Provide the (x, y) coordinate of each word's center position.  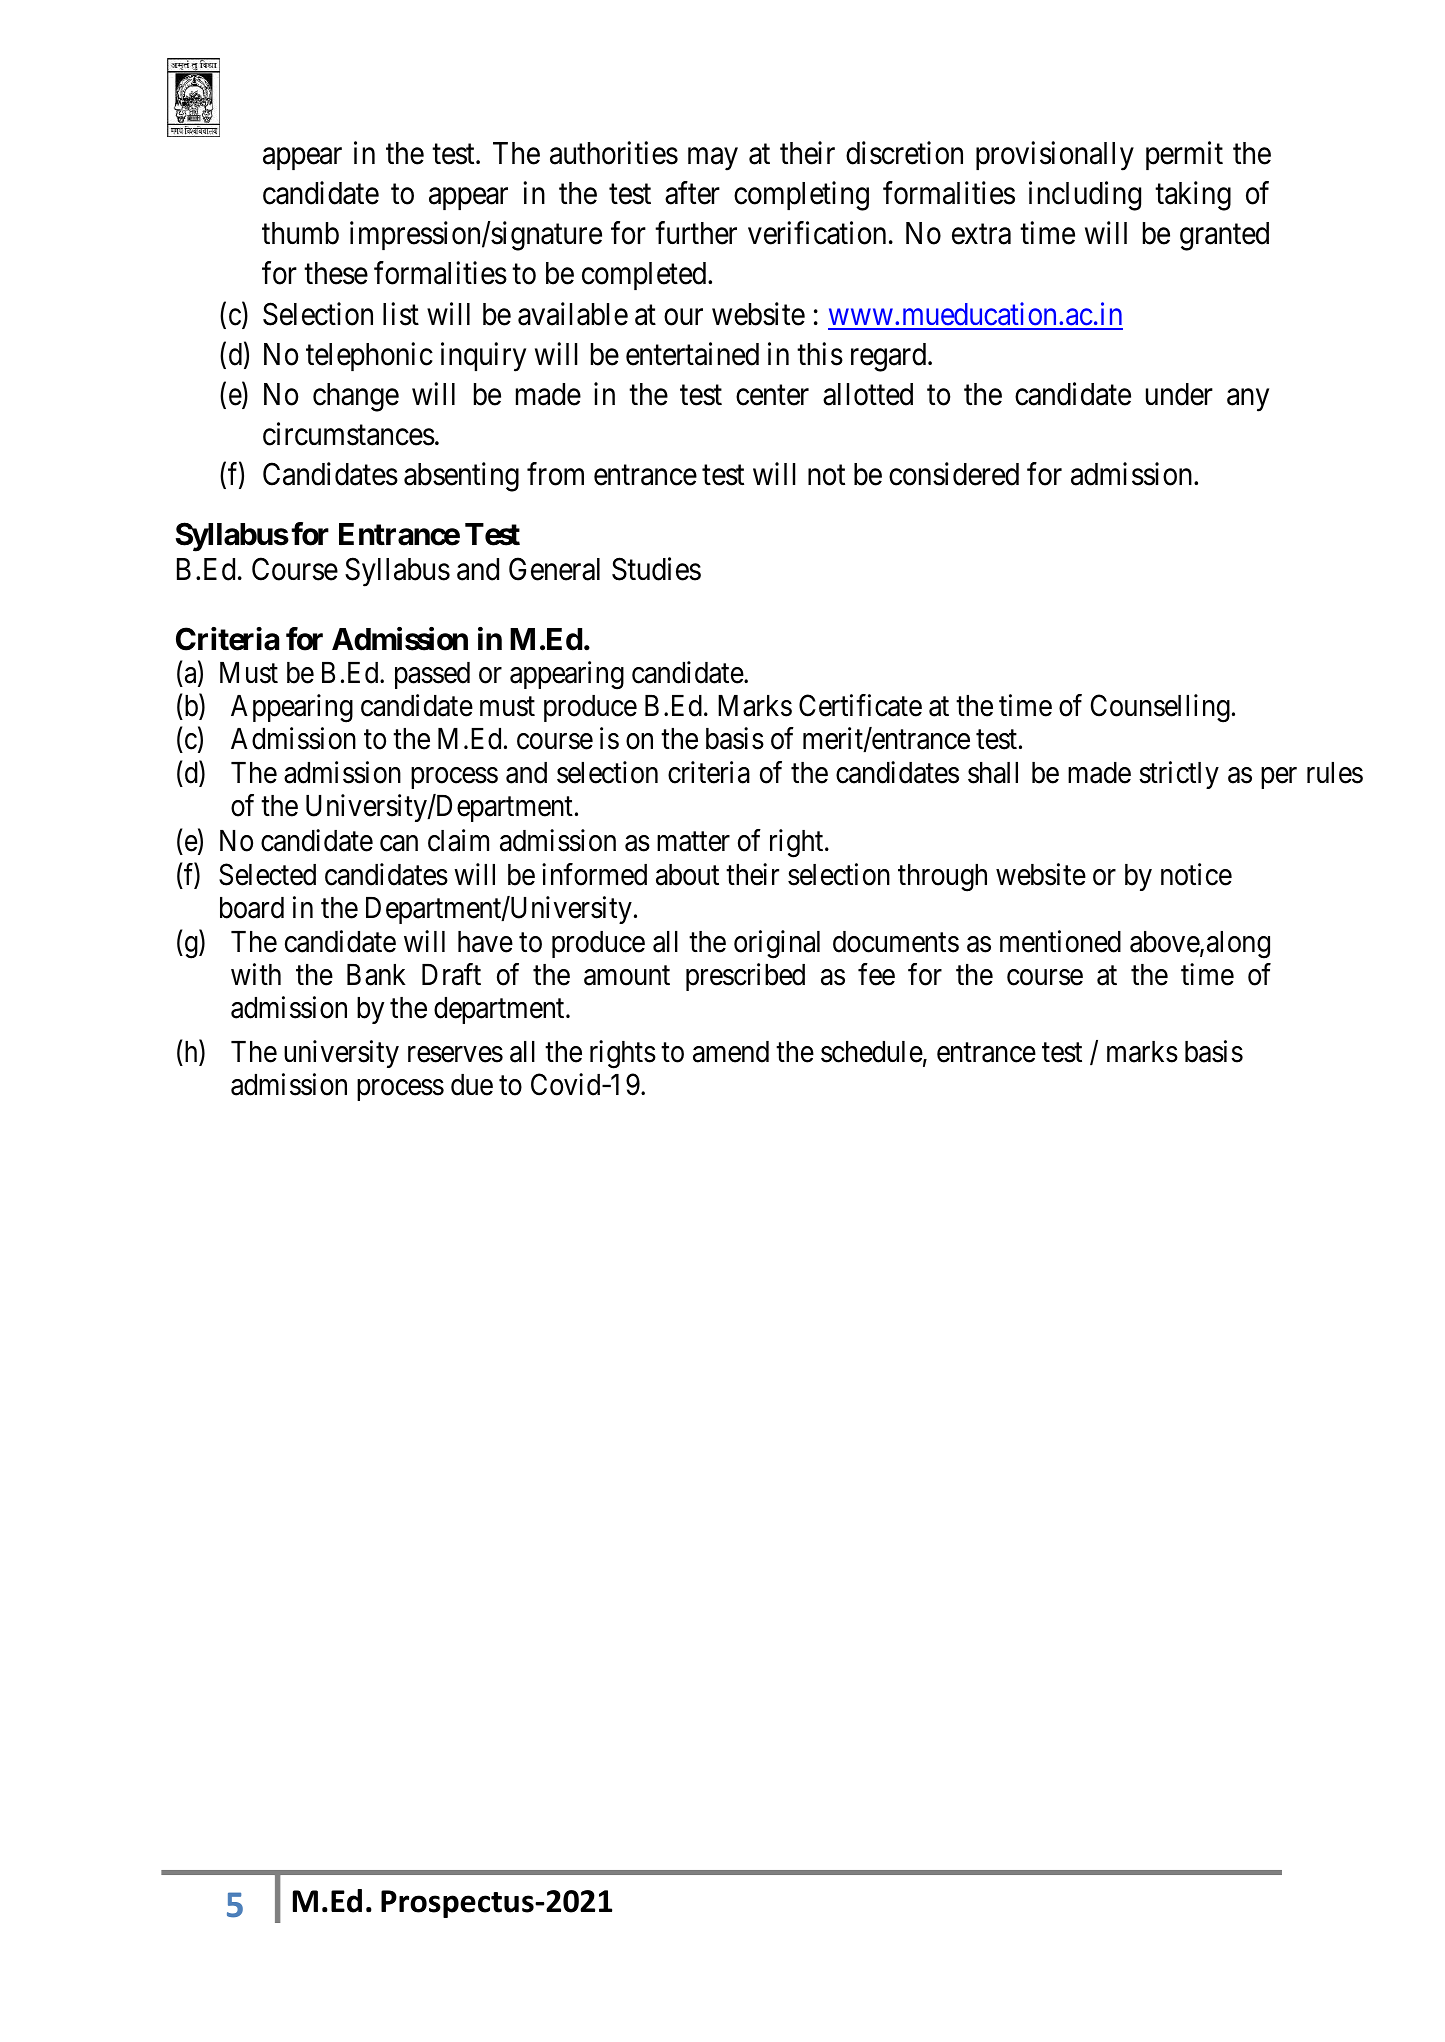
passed (432, 675)
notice (1196, 874)
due (472, 1085)
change (356, 397)
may (713, 159)
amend (731, 1052)
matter (693, 842)
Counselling (1160, 708)
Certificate (860, 705)
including (1085, 196)
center (772, 395)
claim (458, 841)
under (1179, 394)
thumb (300, 233)
